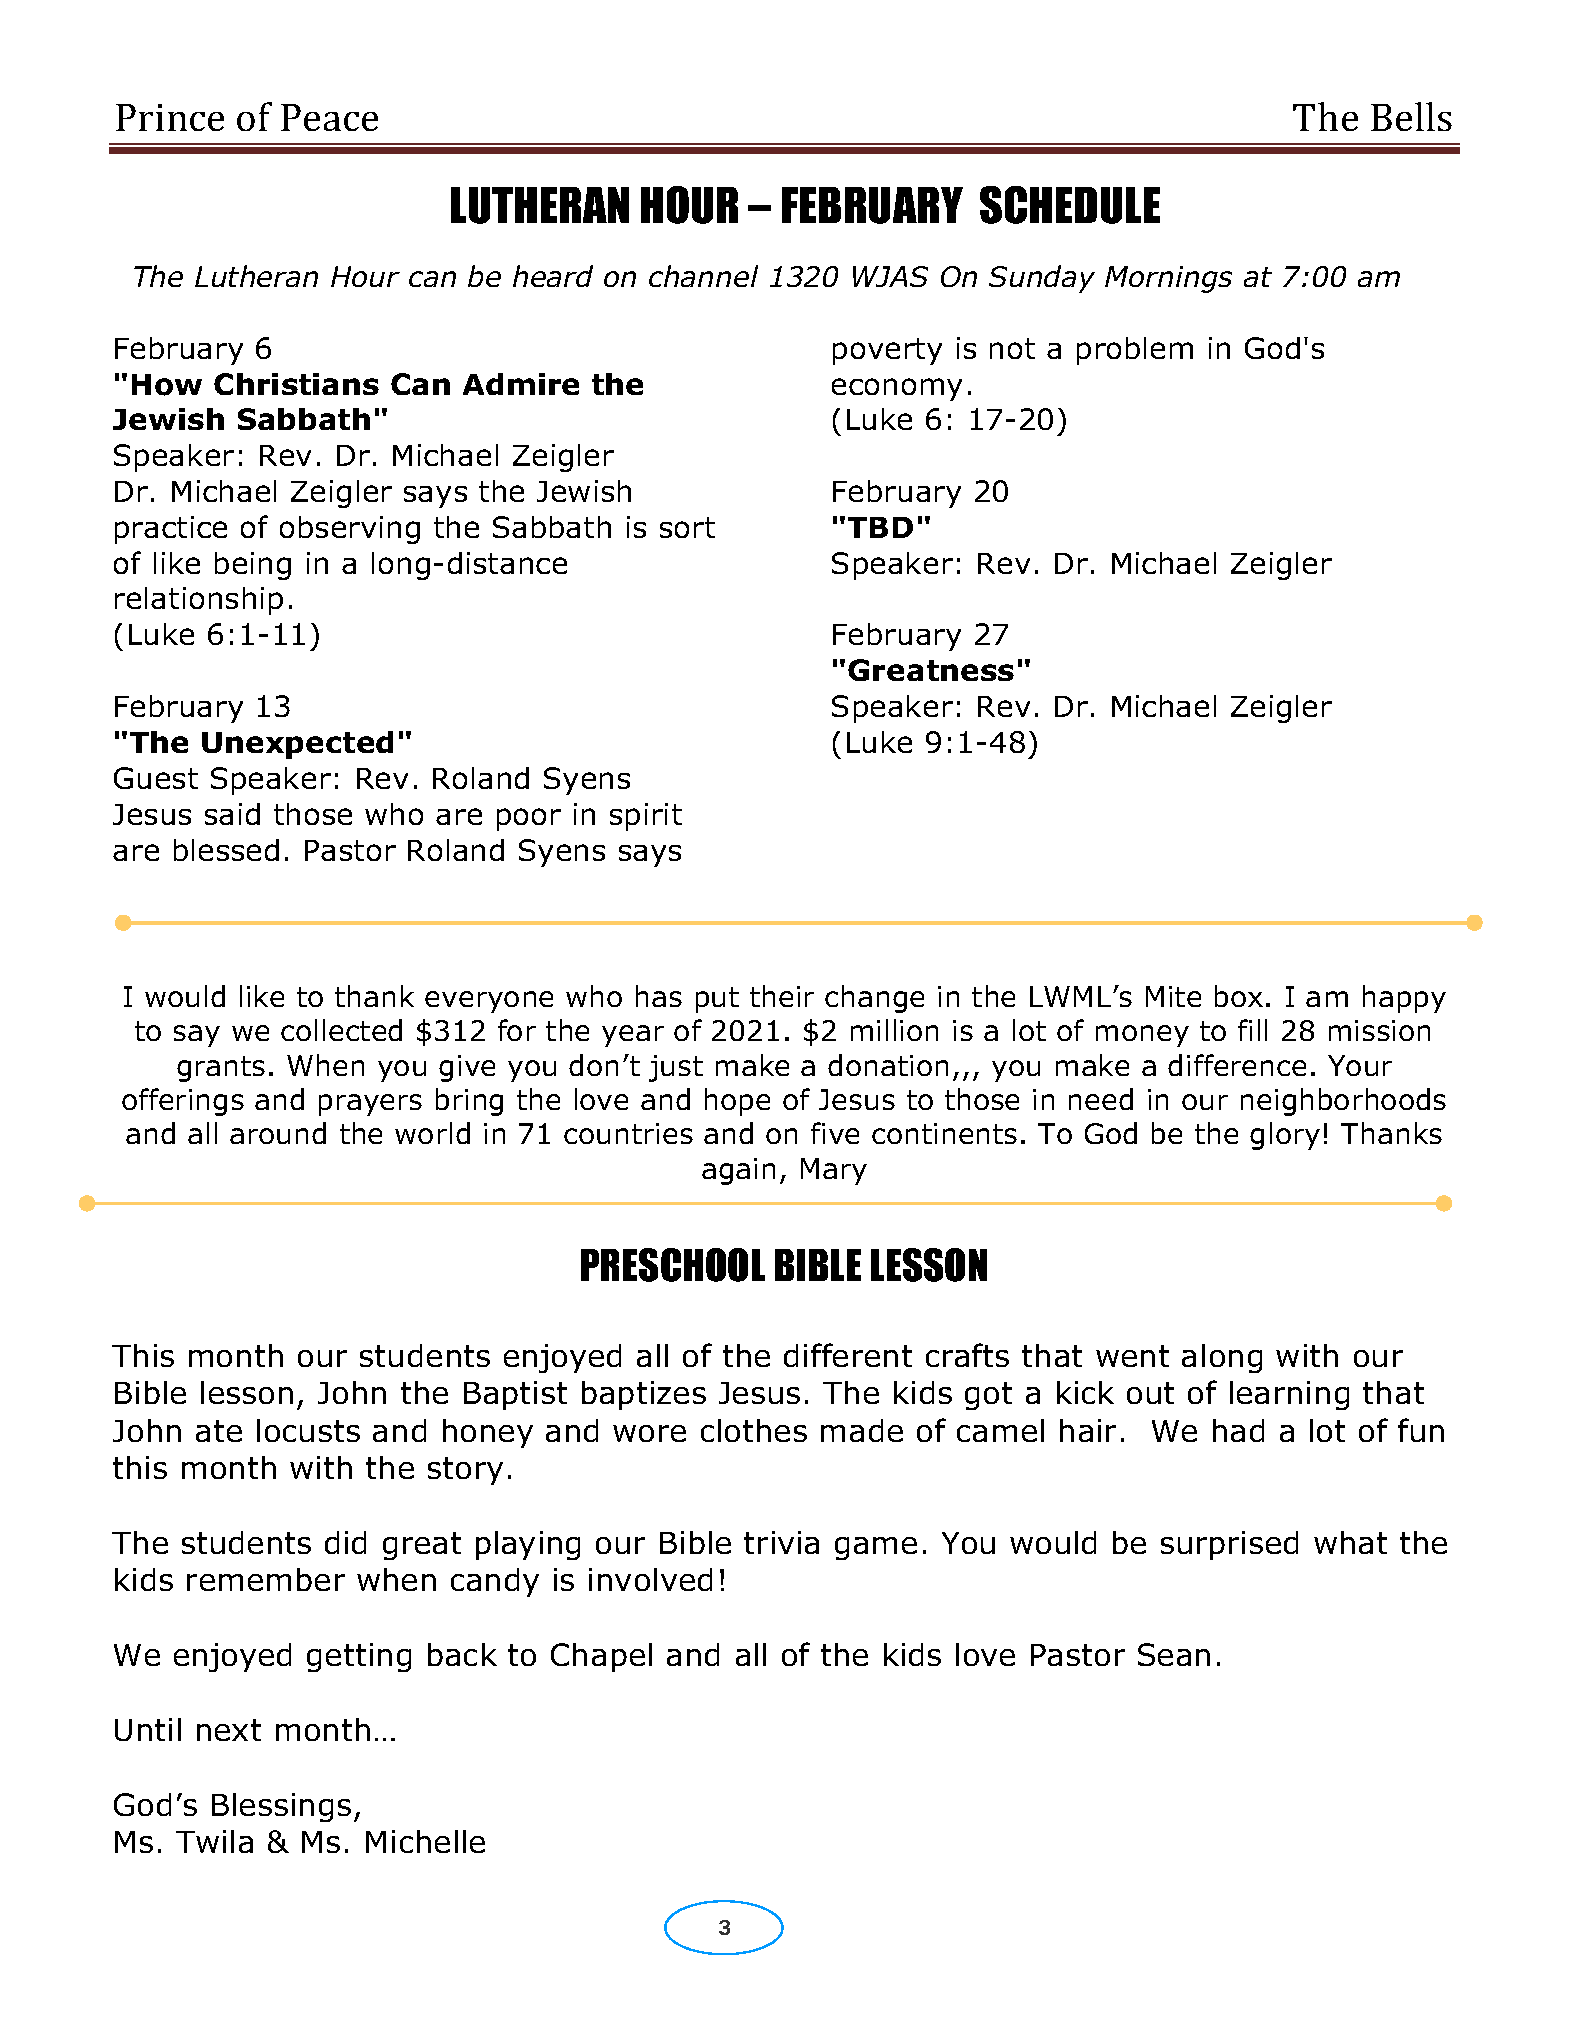 Image resolution: width=1569 pixels, height=2030 pixels. I want to click on involved, so click(650, 1579).
